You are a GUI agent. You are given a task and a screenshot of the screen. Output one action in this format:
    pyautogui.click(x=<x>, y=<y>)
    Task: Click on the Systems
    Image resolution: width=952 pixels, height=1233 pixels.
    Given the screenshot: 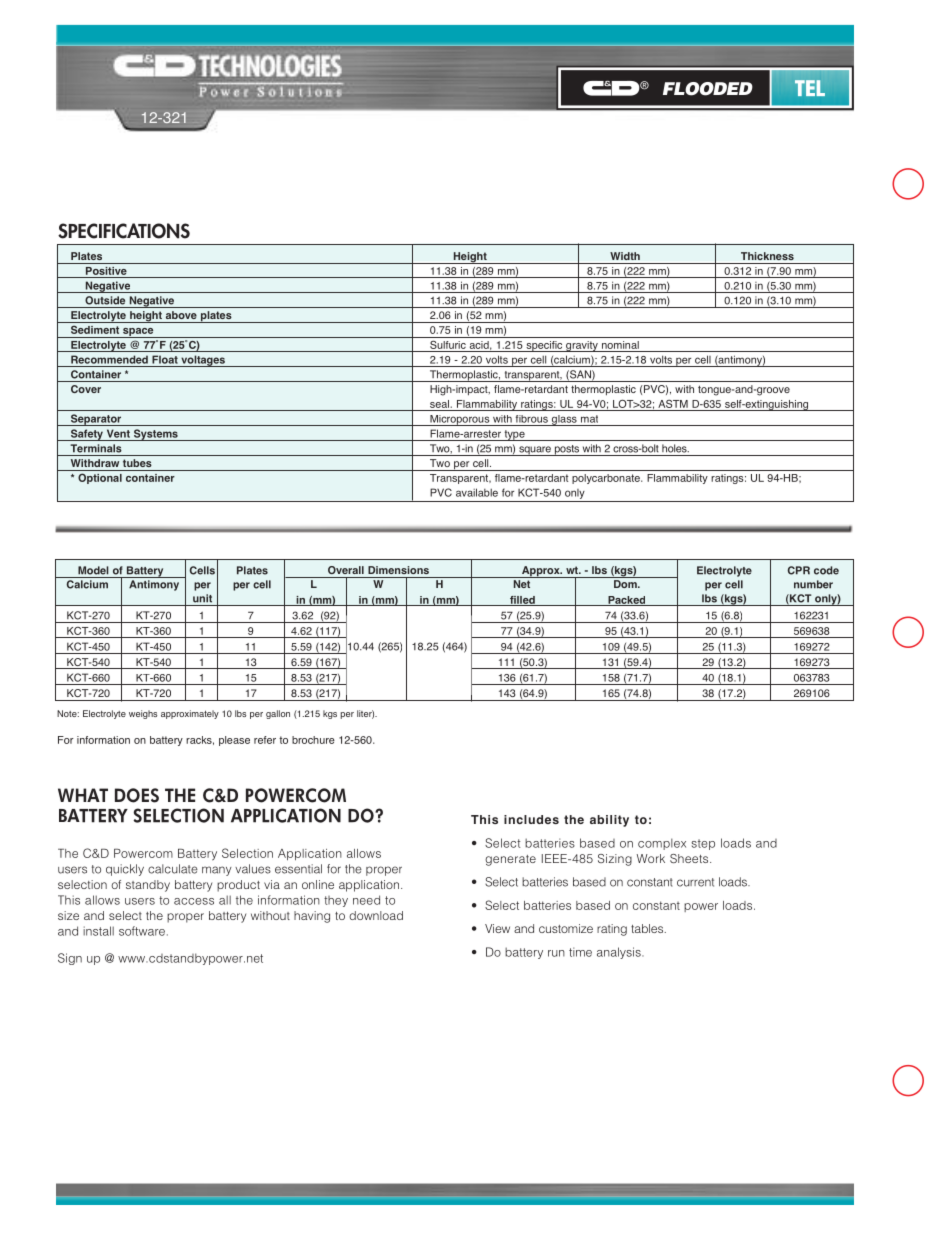 What is the action you would take?
    pyautogui.click(x=155, y=435)
